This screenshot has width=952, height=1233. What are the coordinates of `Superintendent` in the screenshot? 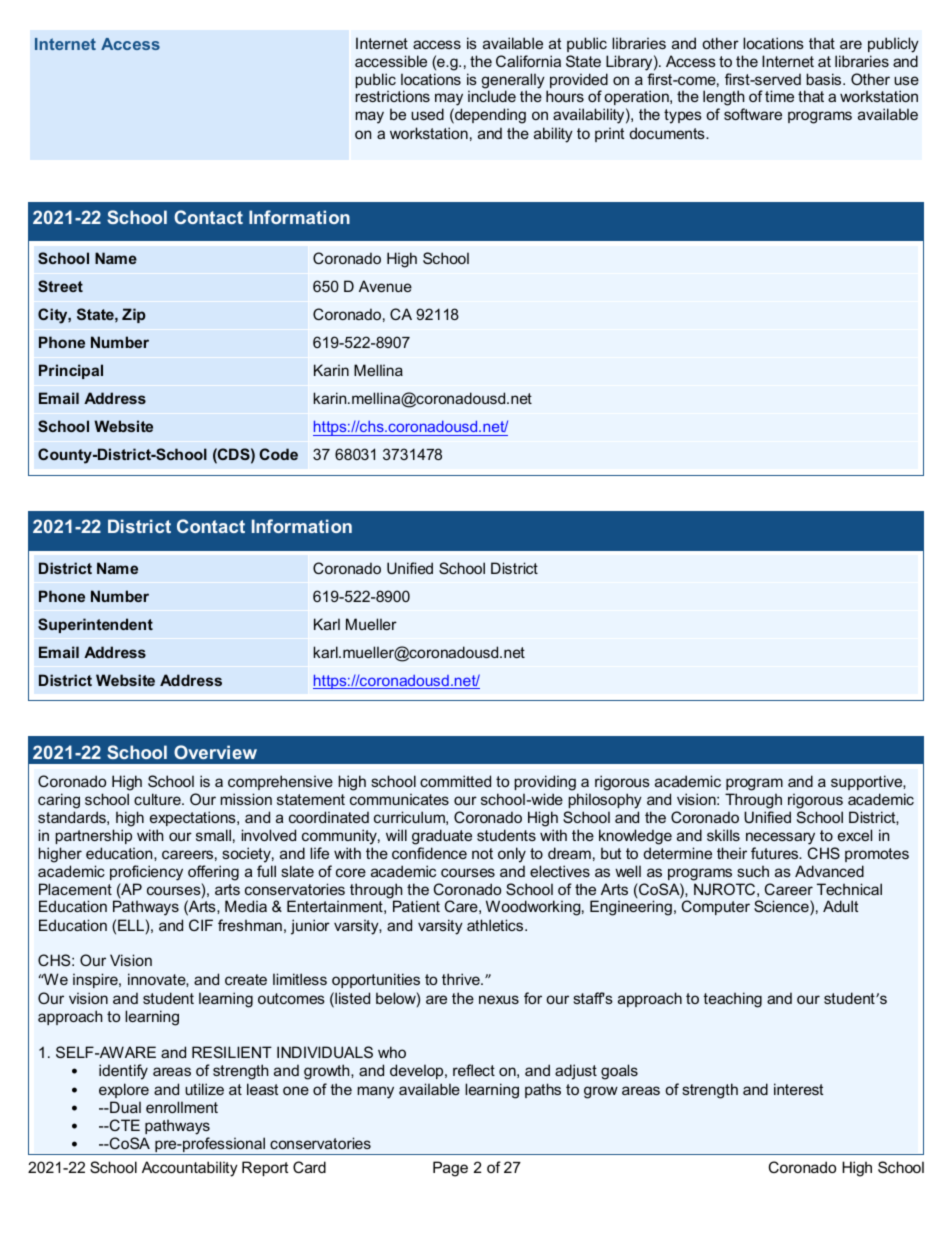 It's located at (95, 625).
